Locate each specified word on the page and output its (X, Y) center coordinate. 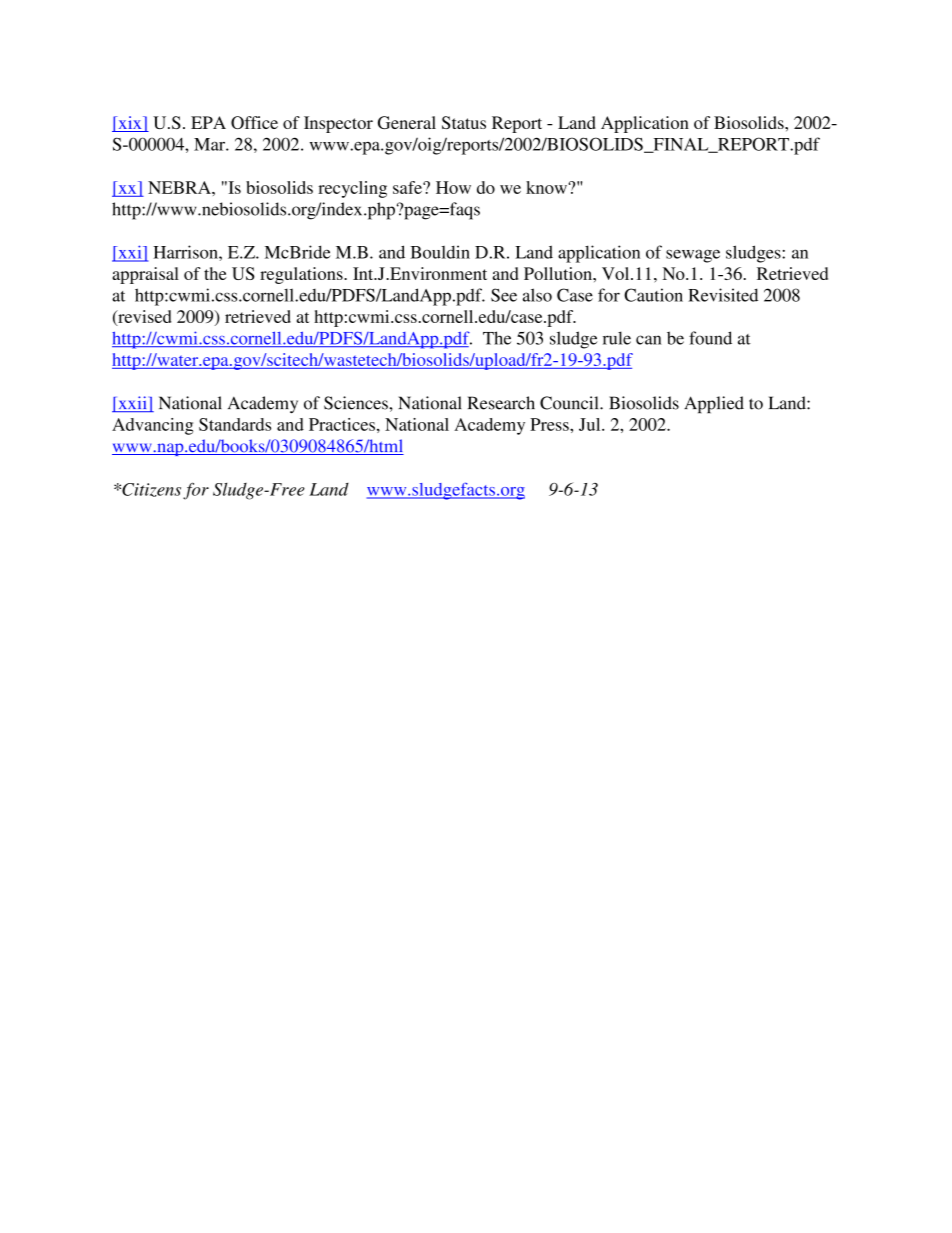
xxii (132, 404)
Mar (210, 144)
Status (464, 122)
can (648, 340)
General (407, 122)
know (547, 187)
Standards (235, 424)
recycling (352, 189)
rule (617, 338)
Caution (653, 295)
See (504, 295)
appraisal (145, 275)
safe (408, 187)
